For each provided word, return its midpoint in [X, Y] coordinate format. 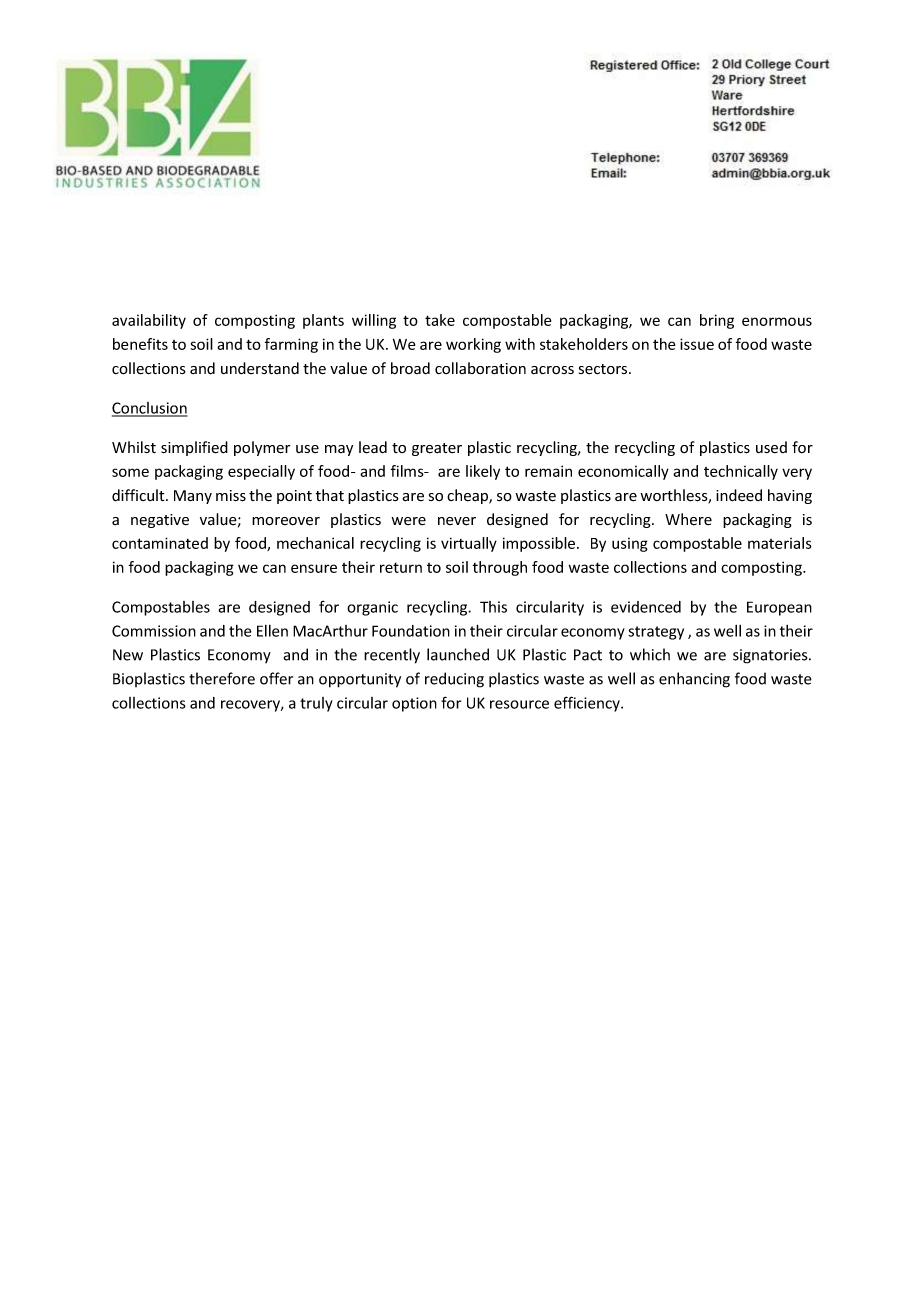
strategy [656, 633]
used [771, 447]
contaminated [160, 543]
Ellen [272, 631]
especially [261, 472]
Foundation [411, 631]
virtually [469, 544]
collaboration [480, 368]
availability [149, 321]
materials [780, 543]
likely [483, 472]
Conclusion [150, 409]
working [473, 345]
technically [741, 472]
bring [717, 321]
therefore [222, 678]
